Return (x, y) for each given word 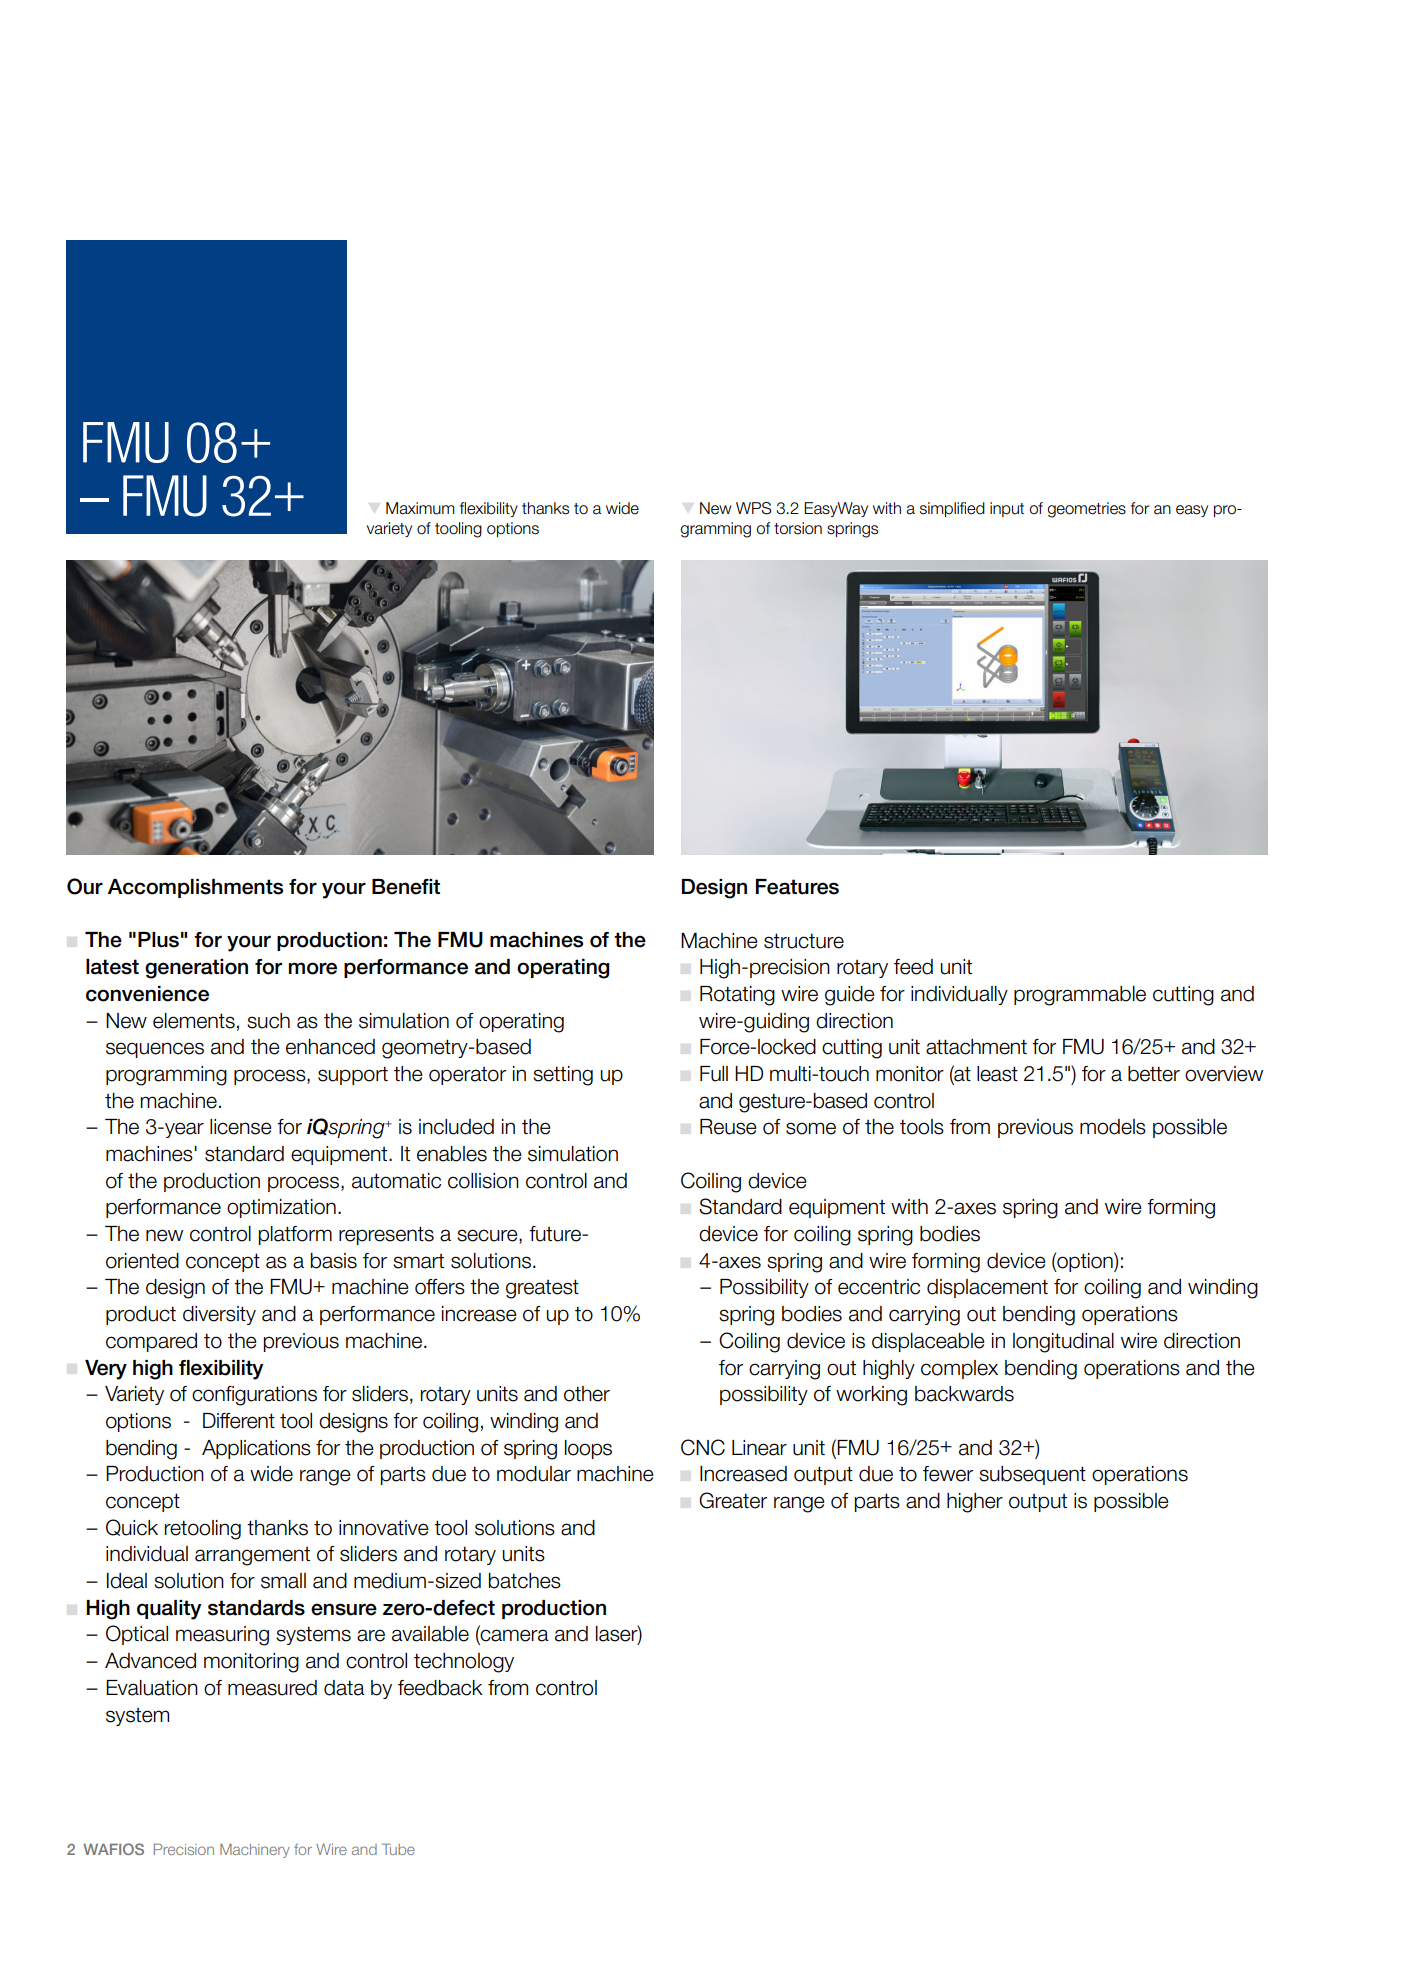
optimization (281, 1208)
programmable (1080, 996)
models (1113, 1127)
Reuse (728, 1127)
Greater (733, 1500)
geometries (1086, 510)
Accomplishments (195, 888)
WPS (753, 508)
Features (797, 887)
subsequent (1032, 1475)
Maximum (420, 508)
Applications (256, 1449)
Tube (398, 1849)
